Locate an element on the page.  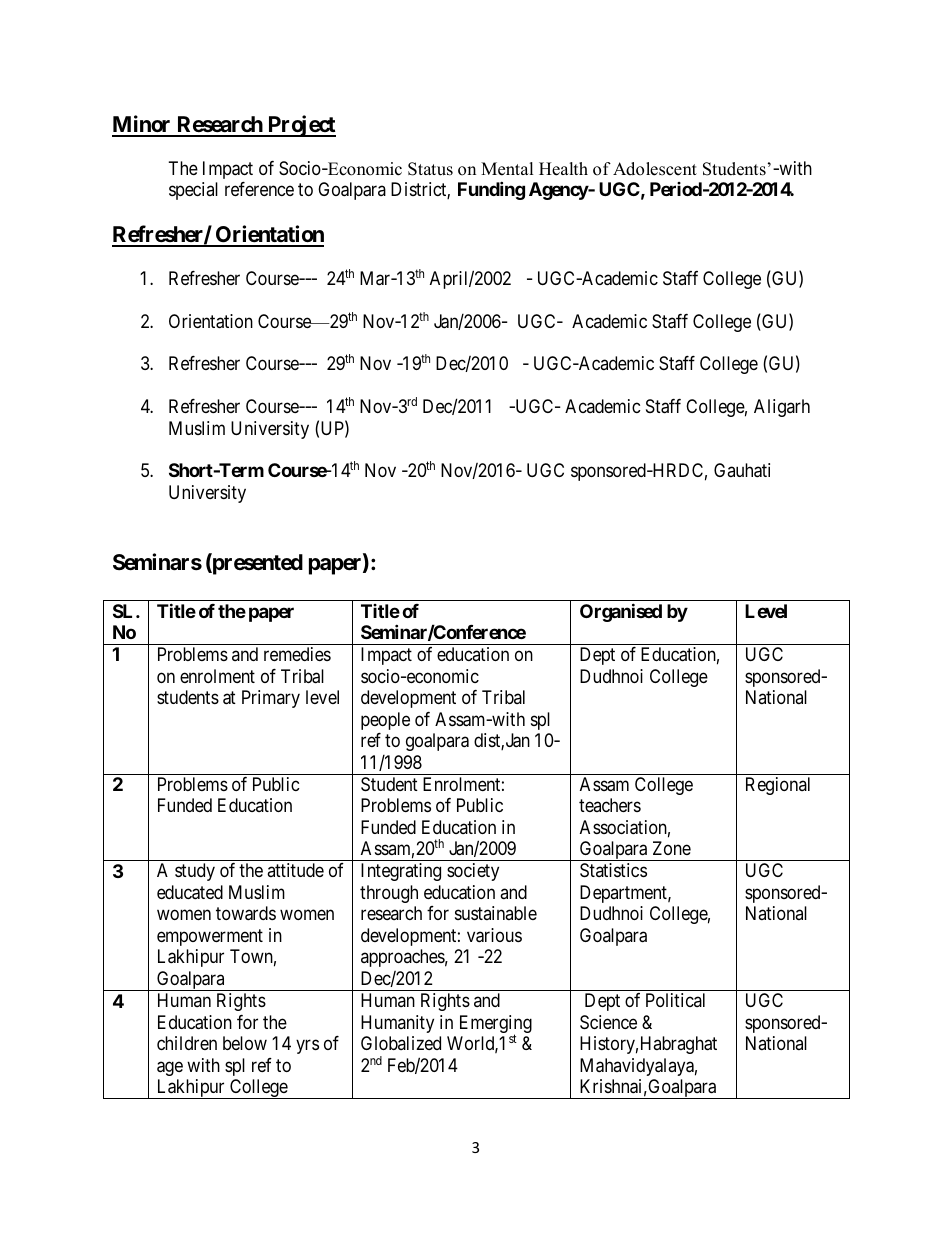
below is located at coordinates (245, 1043).
